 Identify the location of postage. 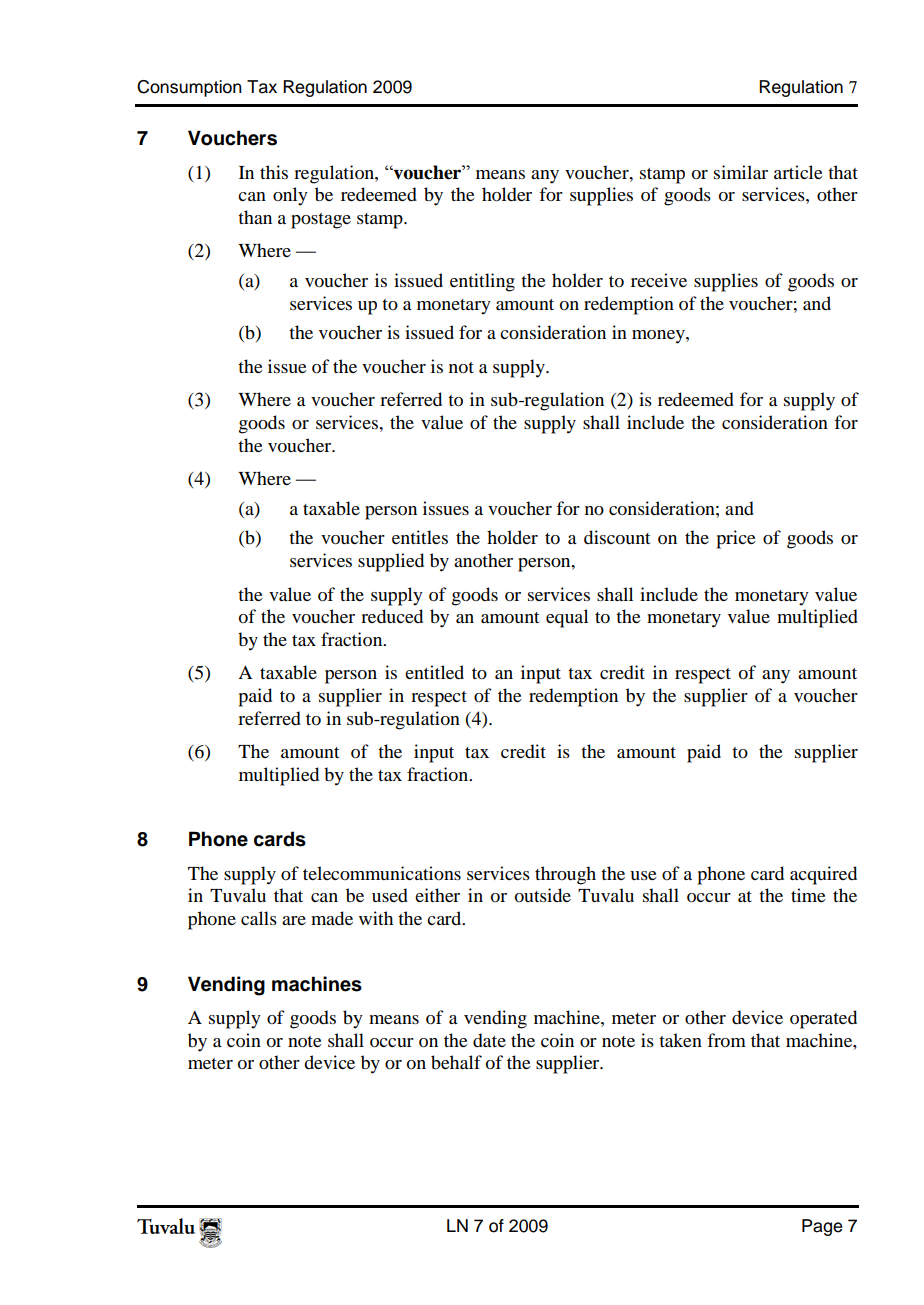
(321, 221).
